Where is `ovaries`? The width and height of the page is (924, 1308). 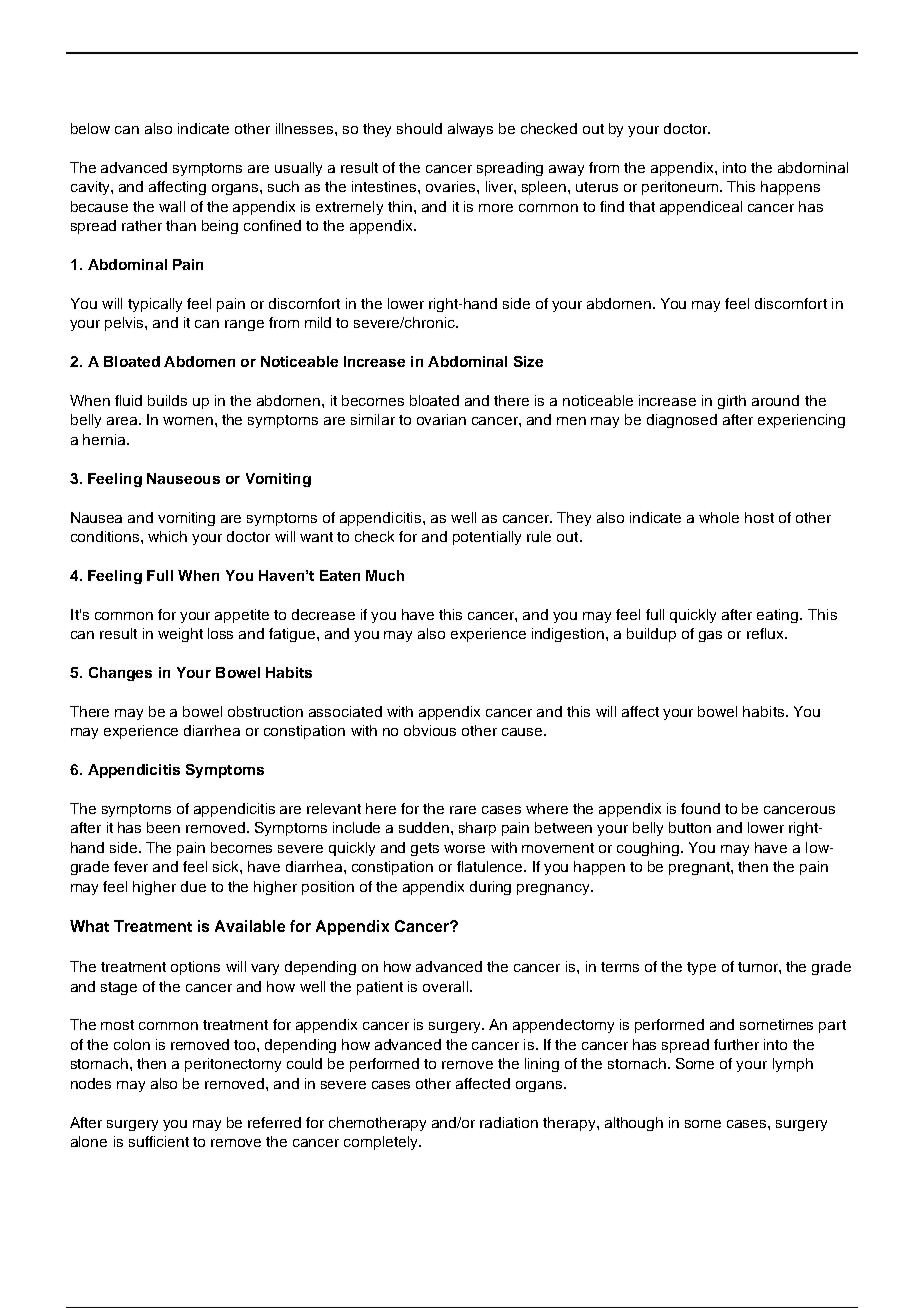 ovaries is located at coordinates (452, 186).
